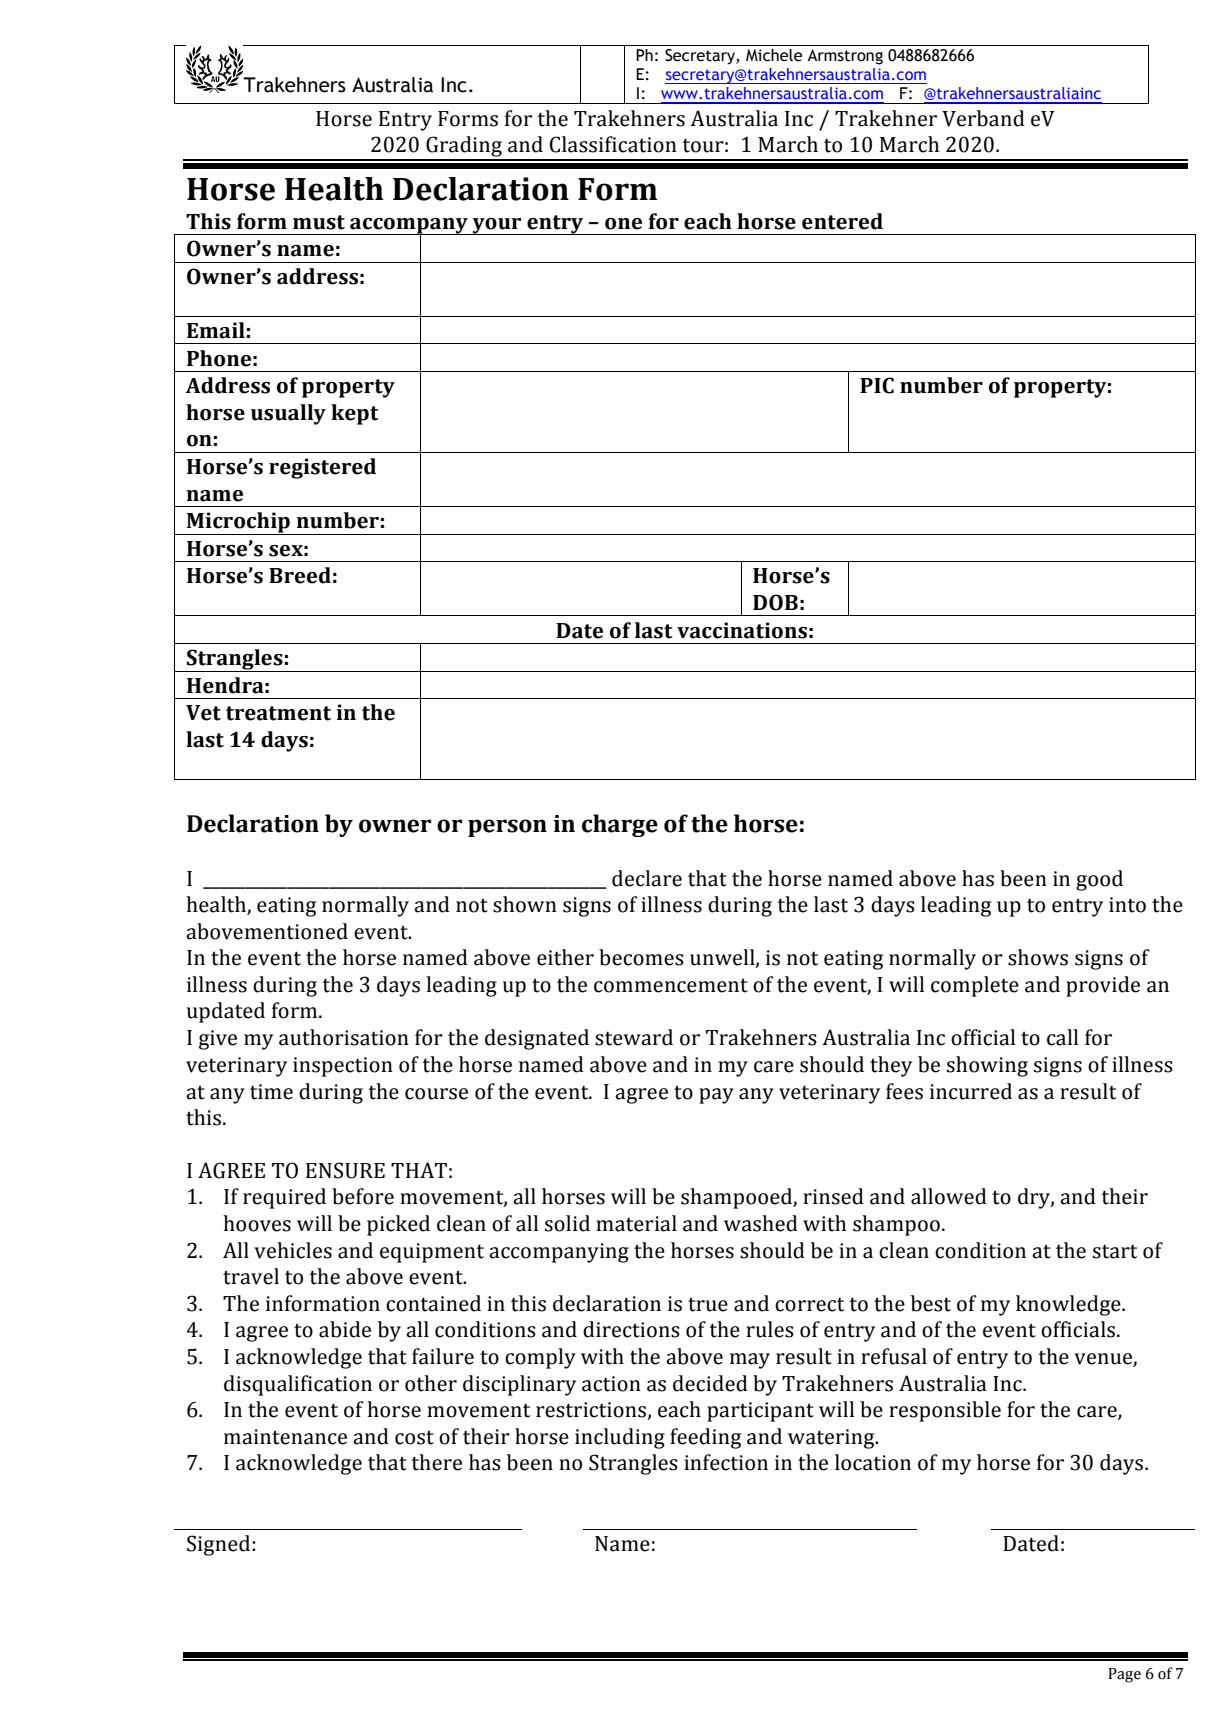  Describe the element at coordinates (716, 1096) in the image. I see `pay` at that location.
